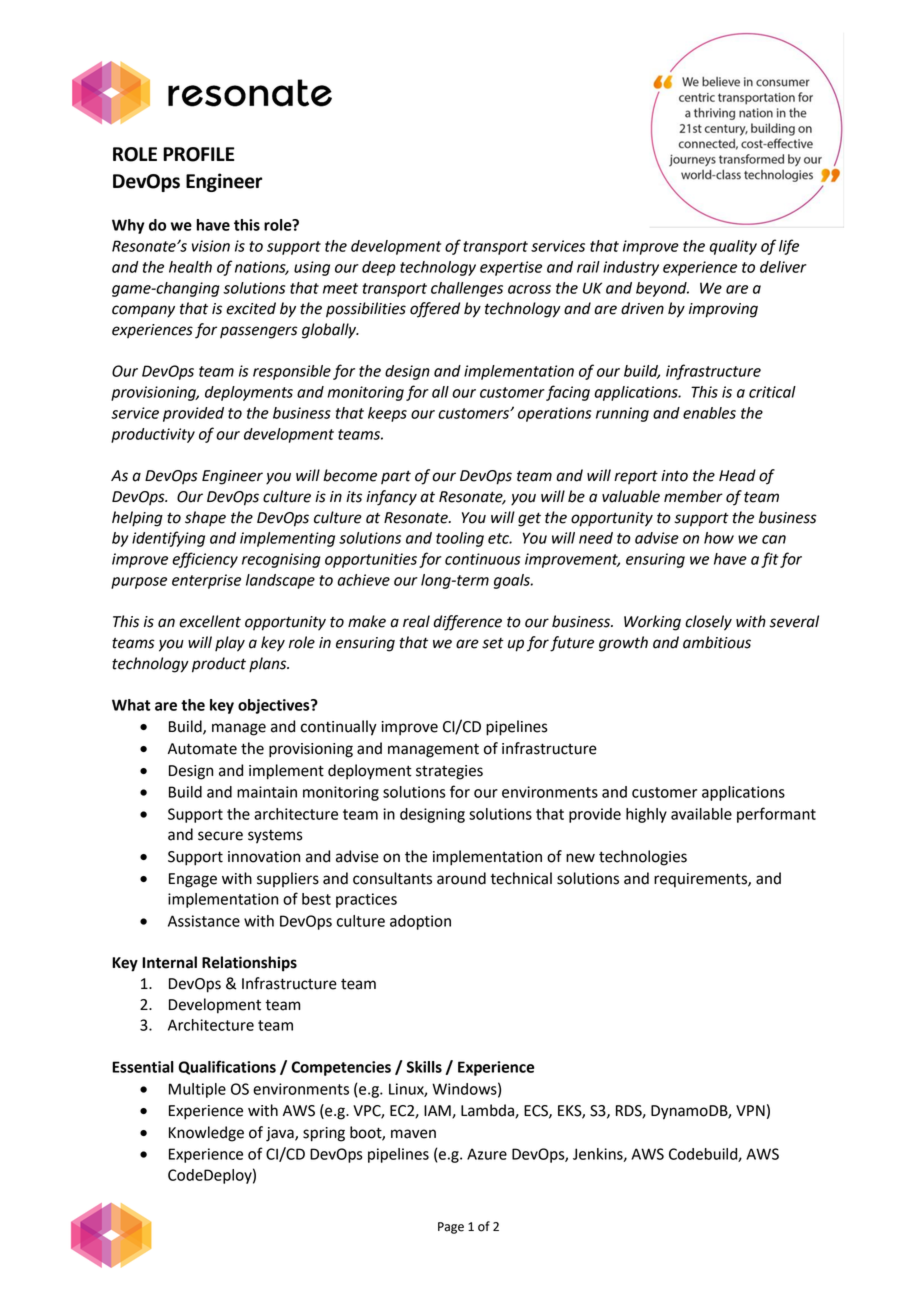  Describe the element at coordinates (750, 1110) in the screenshot. I see `VPN` at that location.
